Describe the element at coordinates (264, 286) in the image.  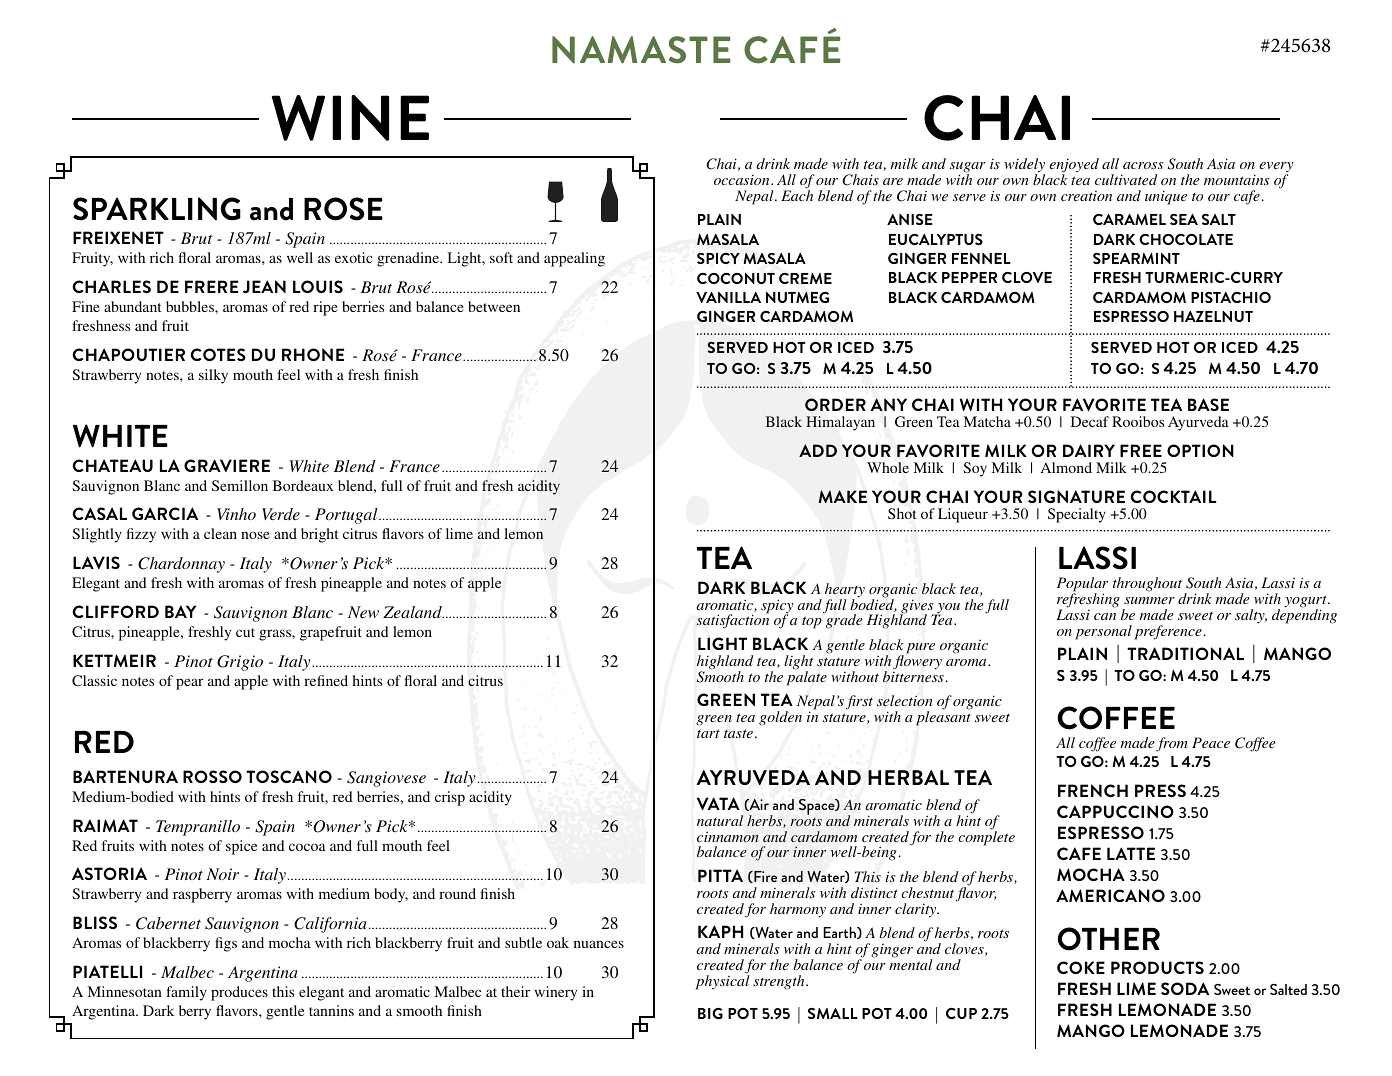
I see `JEAN` at that location.
